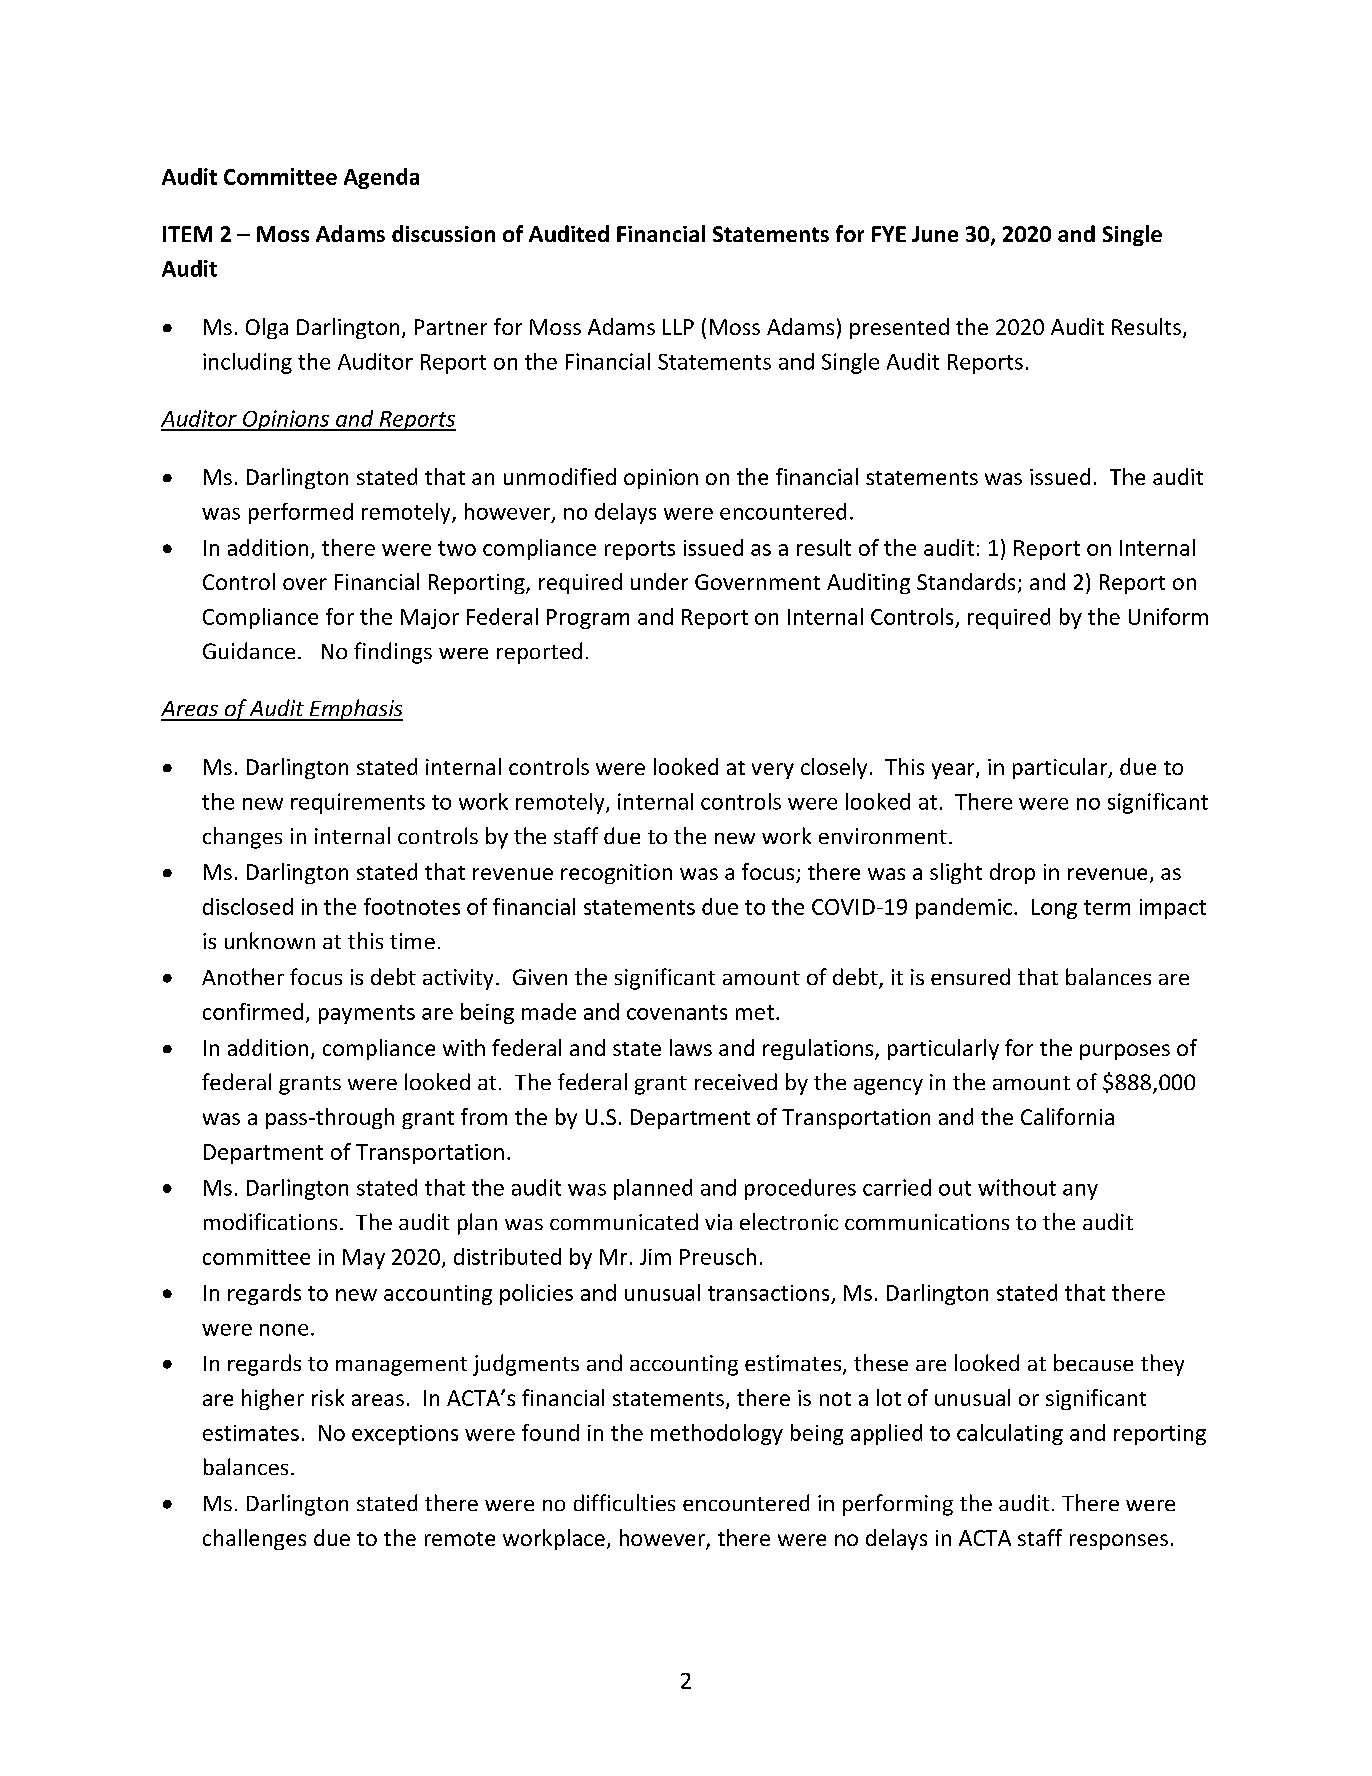 This page has width=1372, height=1776. Describe the element at coordinates (624, 1502) in the page. I see `difficulties` at that location.
